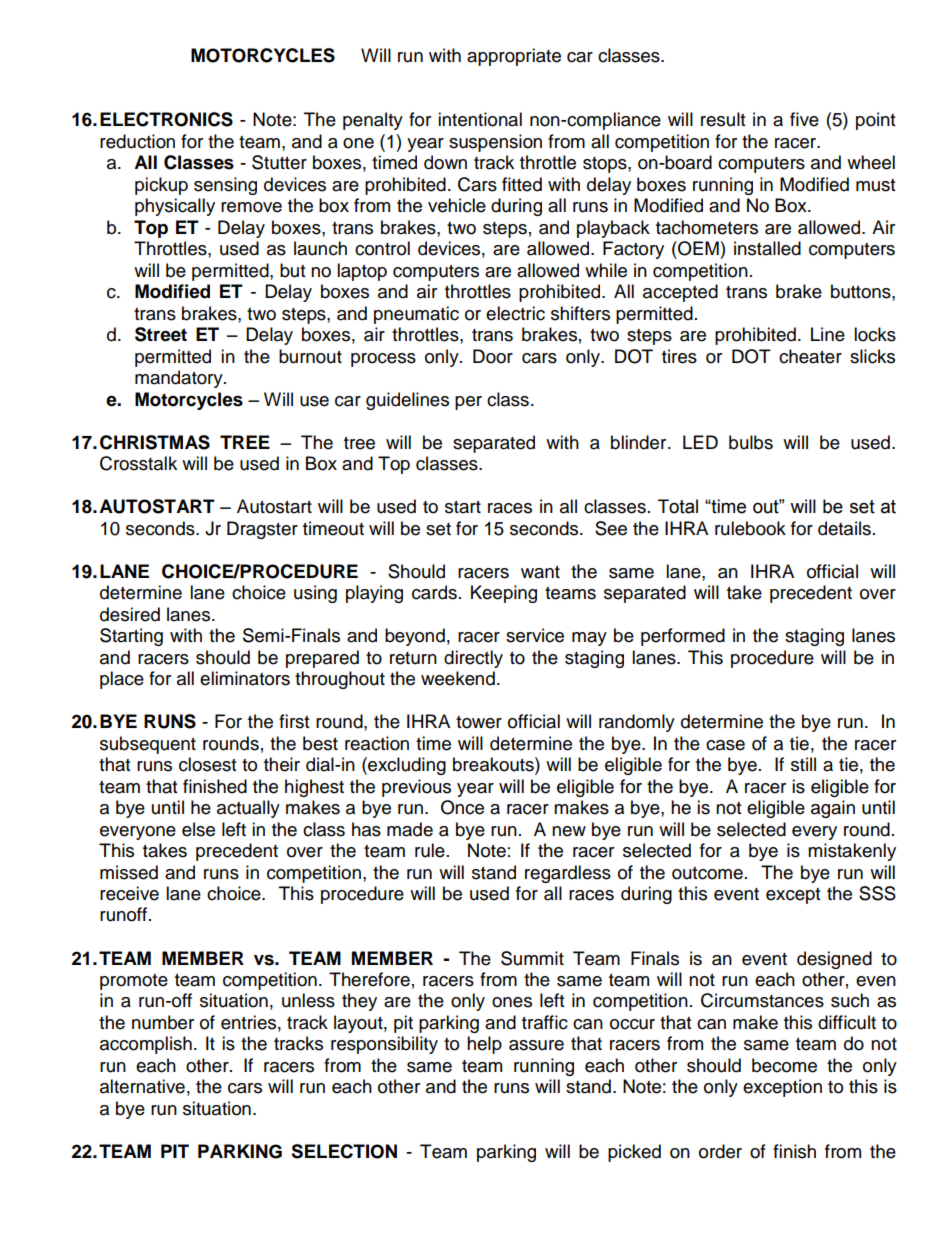 This screenshot has width=952, height=1233. What do you see at coordinates (804, 119) in the screenshot?
I see `five` at bounding box center [804, 119].
